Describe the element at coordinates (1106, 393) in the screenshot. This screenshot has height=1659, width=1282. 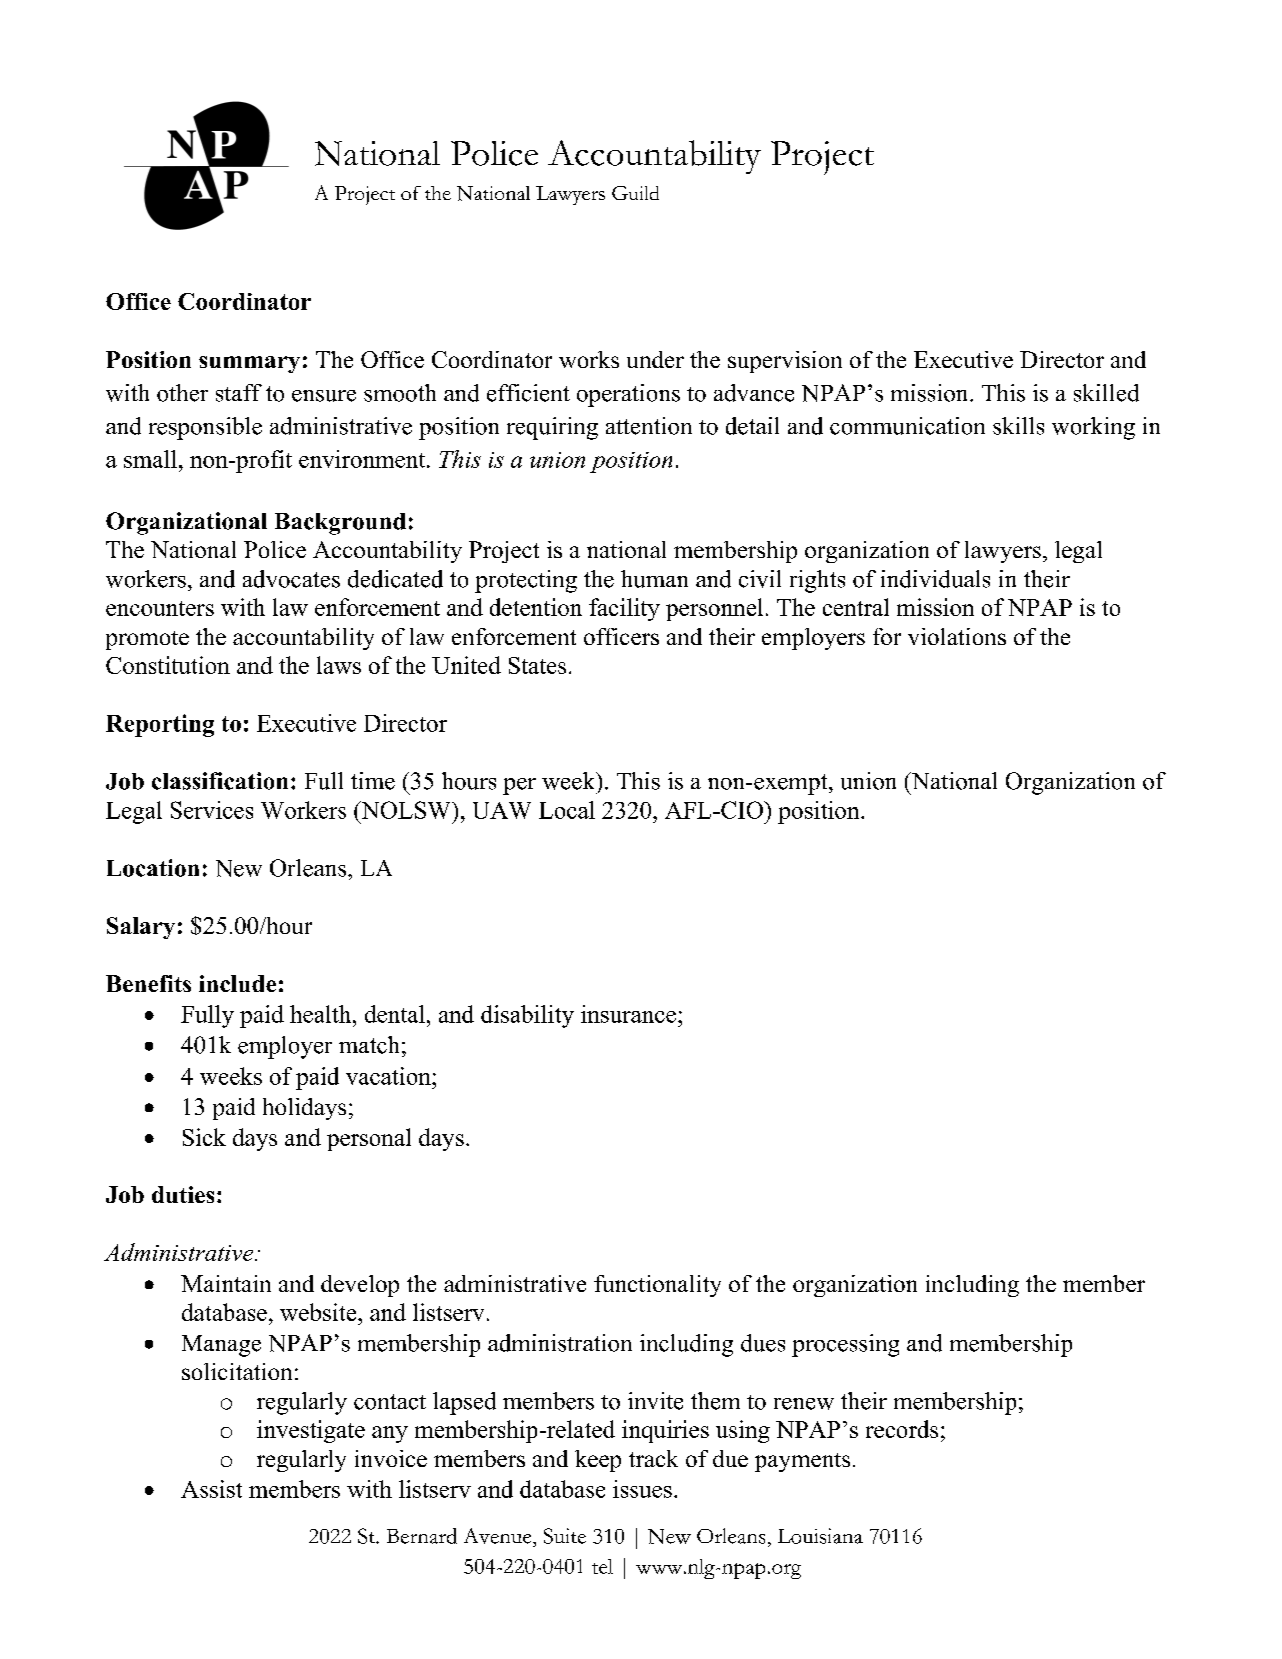
I see `skilled` at that location.
